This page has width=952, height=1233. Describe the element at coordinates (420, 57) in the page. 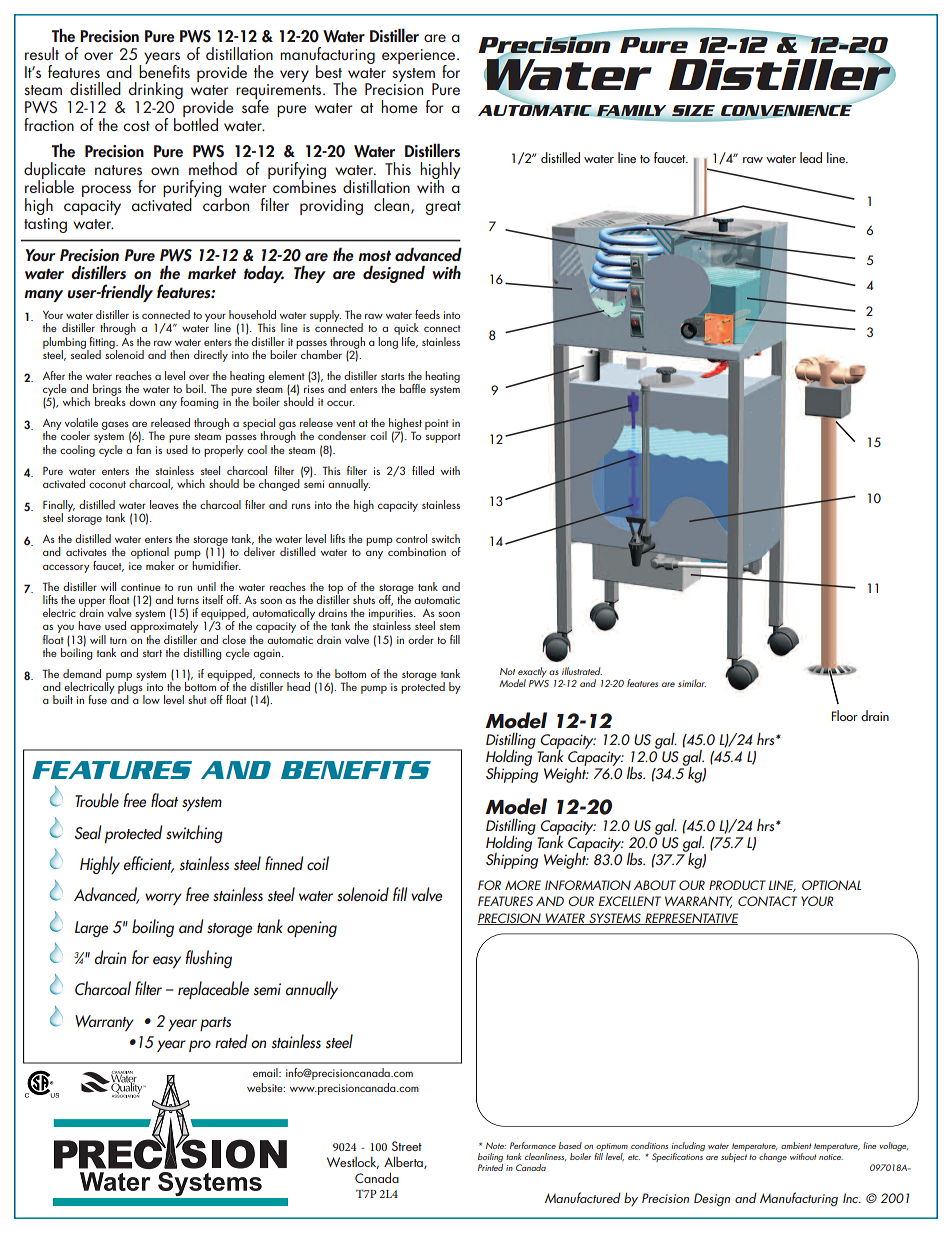

I see `experience` at that location.
